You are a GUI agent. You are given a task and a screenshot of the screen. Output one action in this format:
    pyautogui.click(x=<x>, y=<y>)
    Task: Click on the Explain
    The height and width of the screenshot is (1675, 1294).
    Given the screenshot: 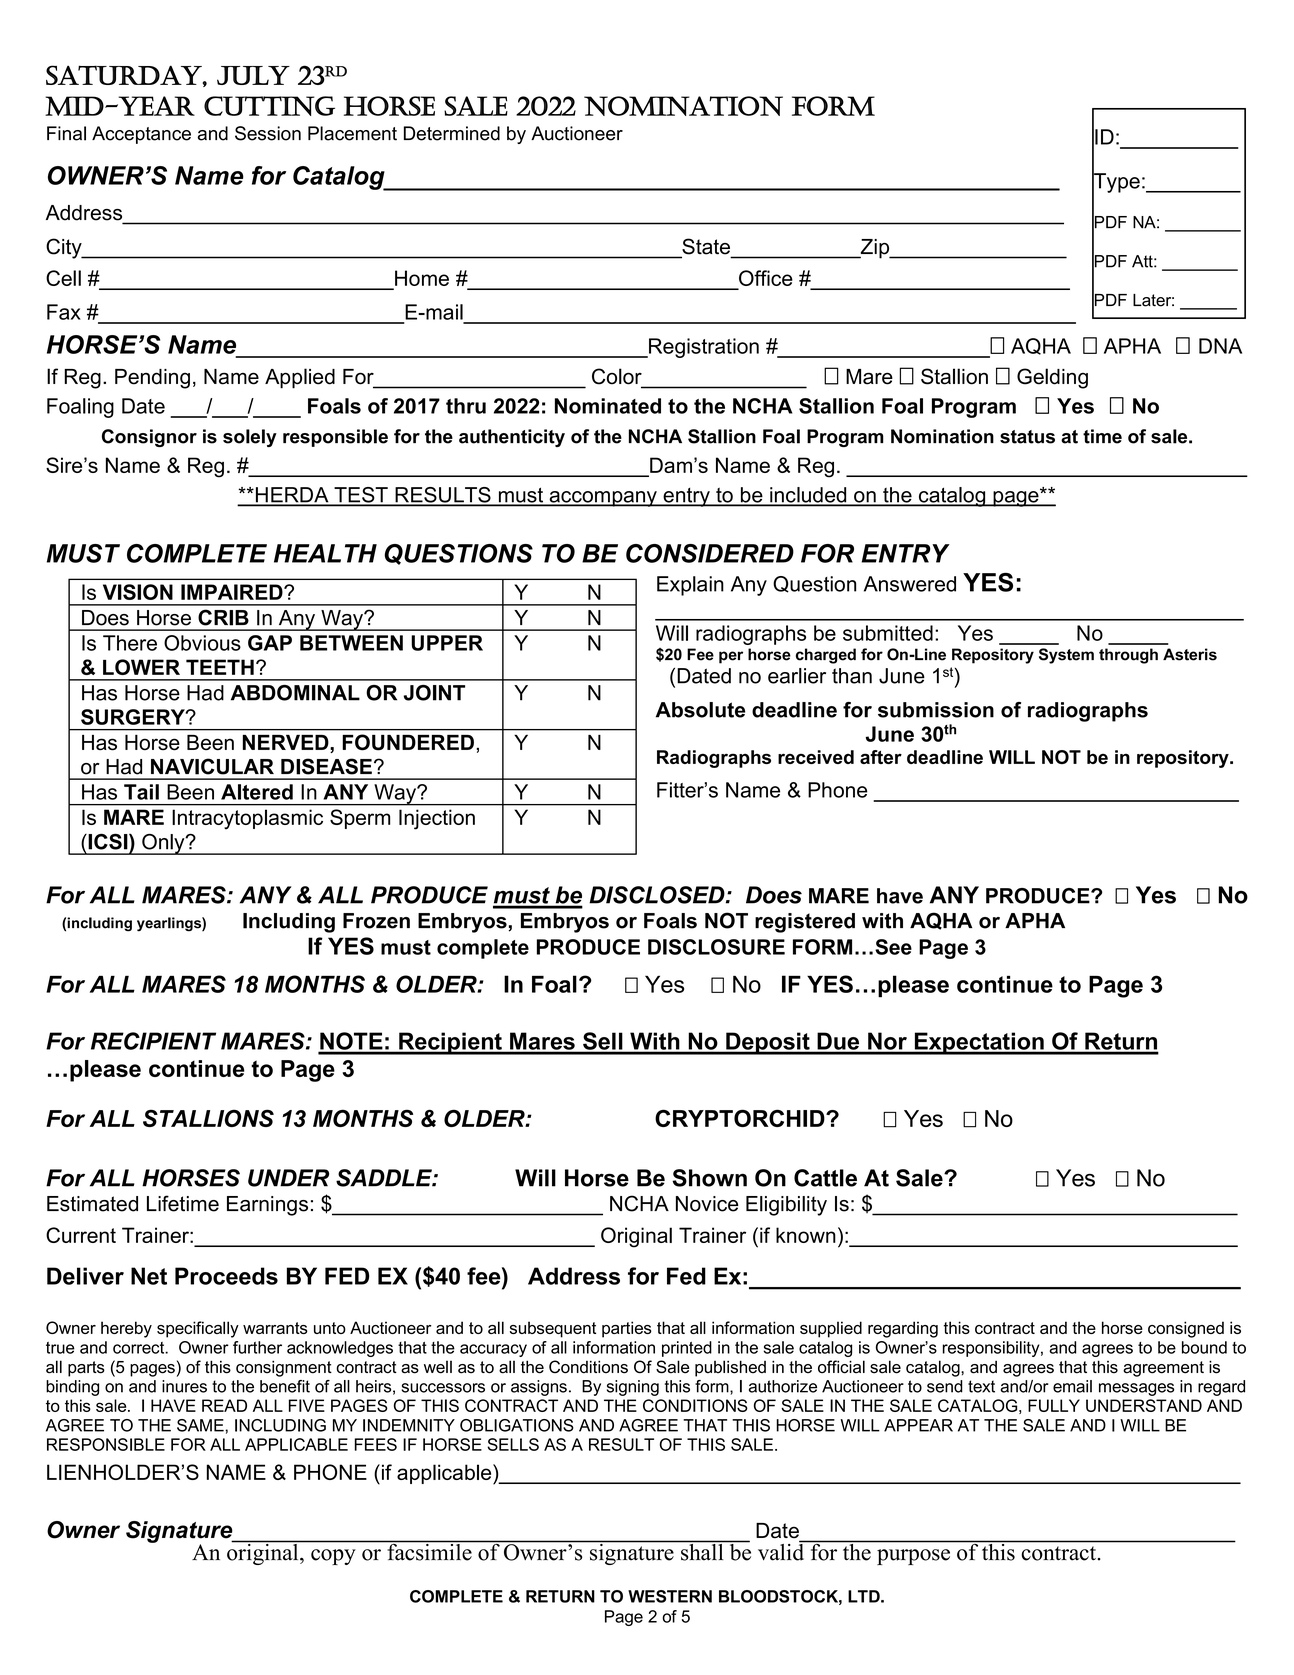 What is the action you would take?
    pyautogui.click(x=690, y=586)
